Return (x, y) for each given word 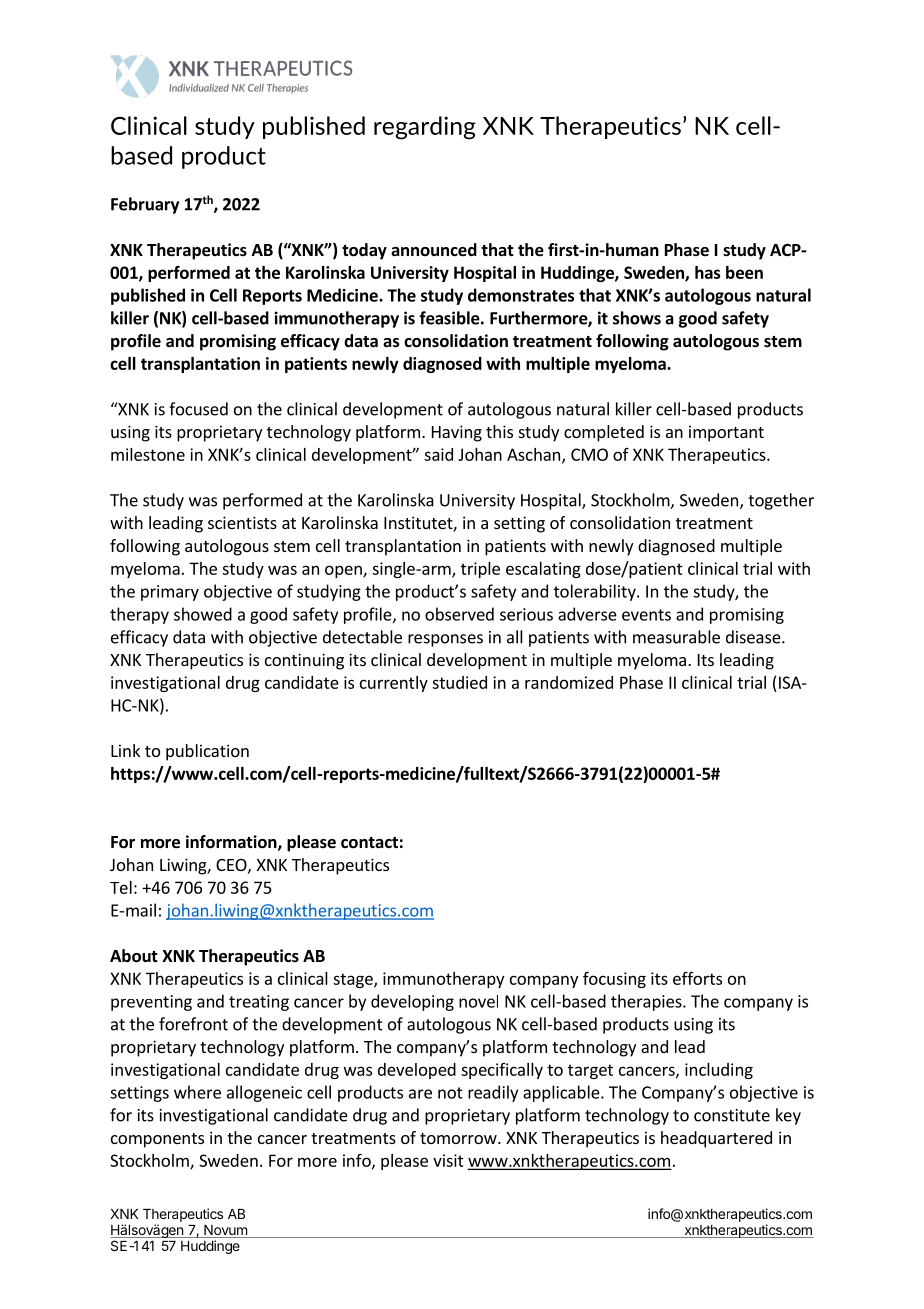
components (157, 1140)
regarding (425, 128)
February (145, 205)
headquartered (716, 1139)
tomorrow (459, 1138)
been (744, 272)
